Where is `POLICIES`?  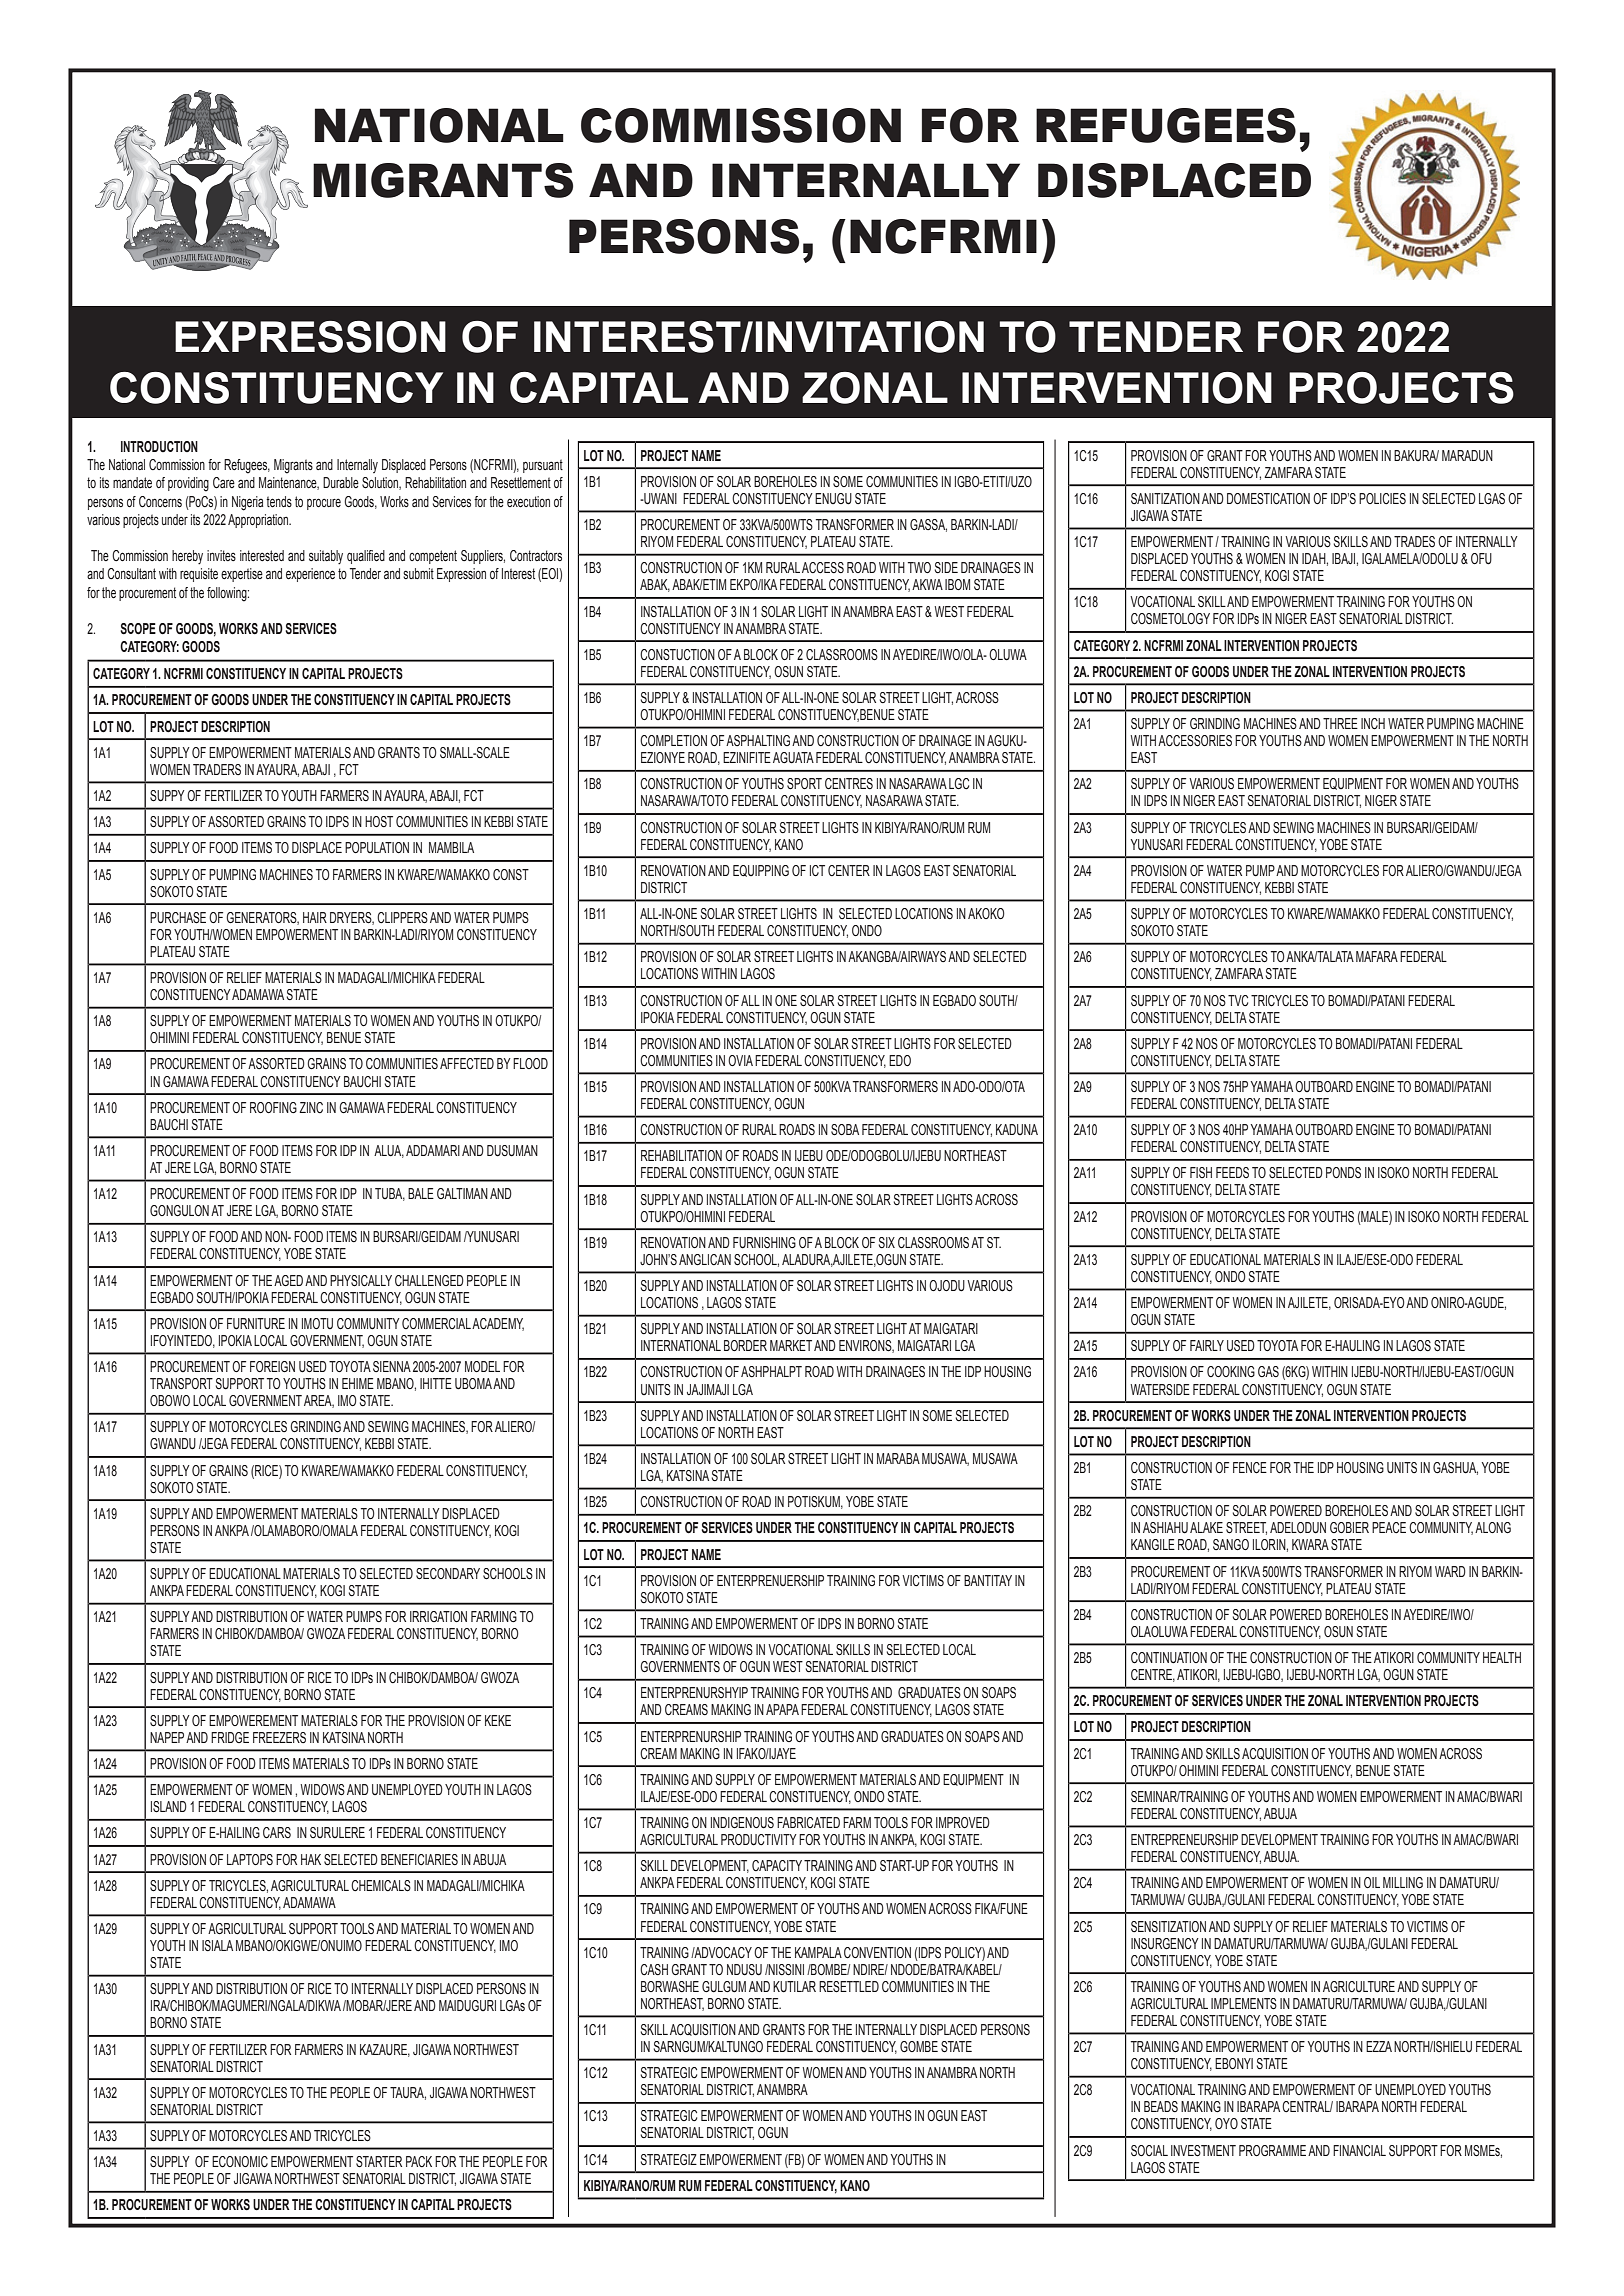 POLICIES is located at coordinates (1382, 498).
